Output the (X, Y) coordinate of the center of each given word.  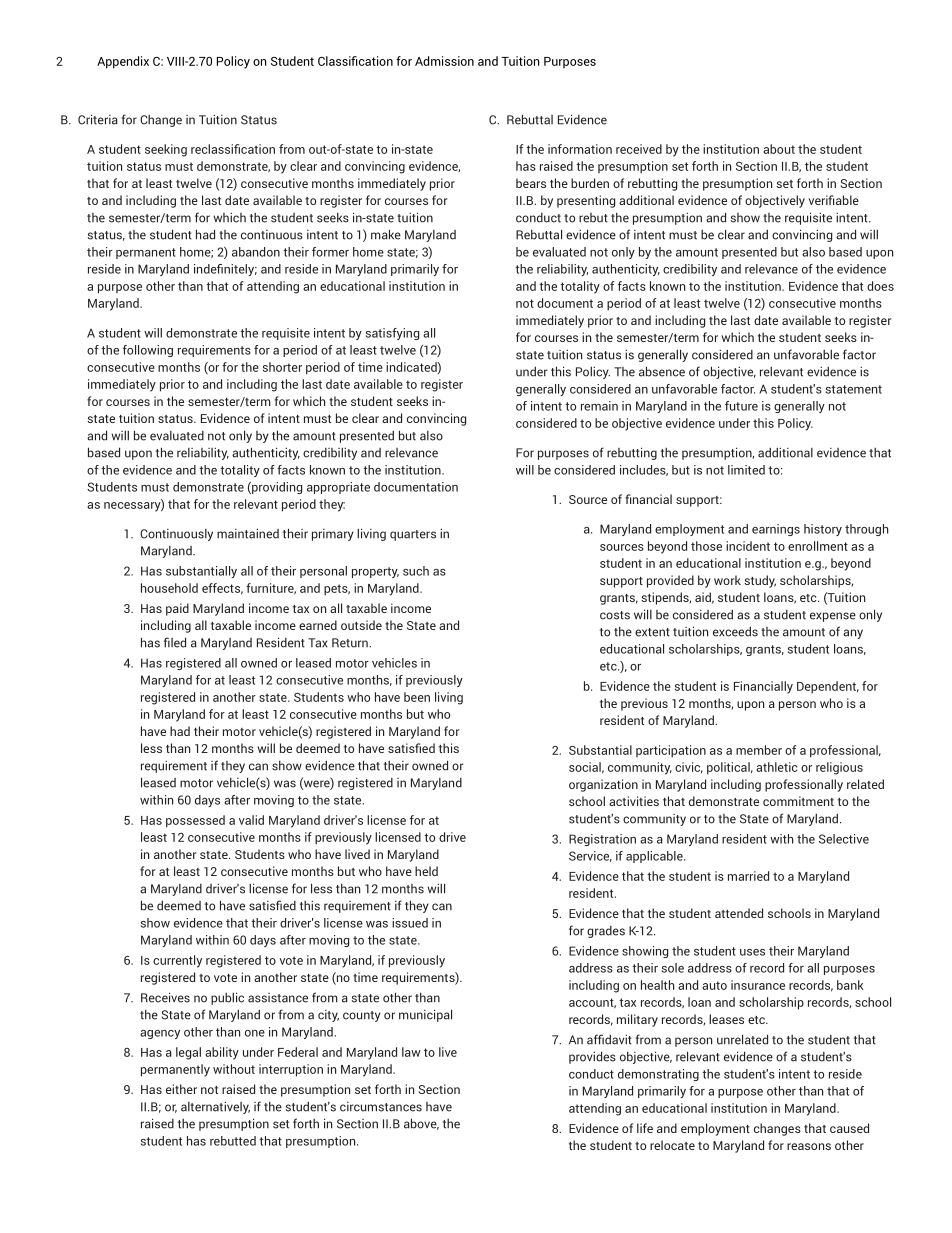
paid (177, 609)
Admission (444, 61)
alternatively (215, 1108)
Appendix (123, 62)
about (779, 149)
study (760, 581)
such (416, 571)
